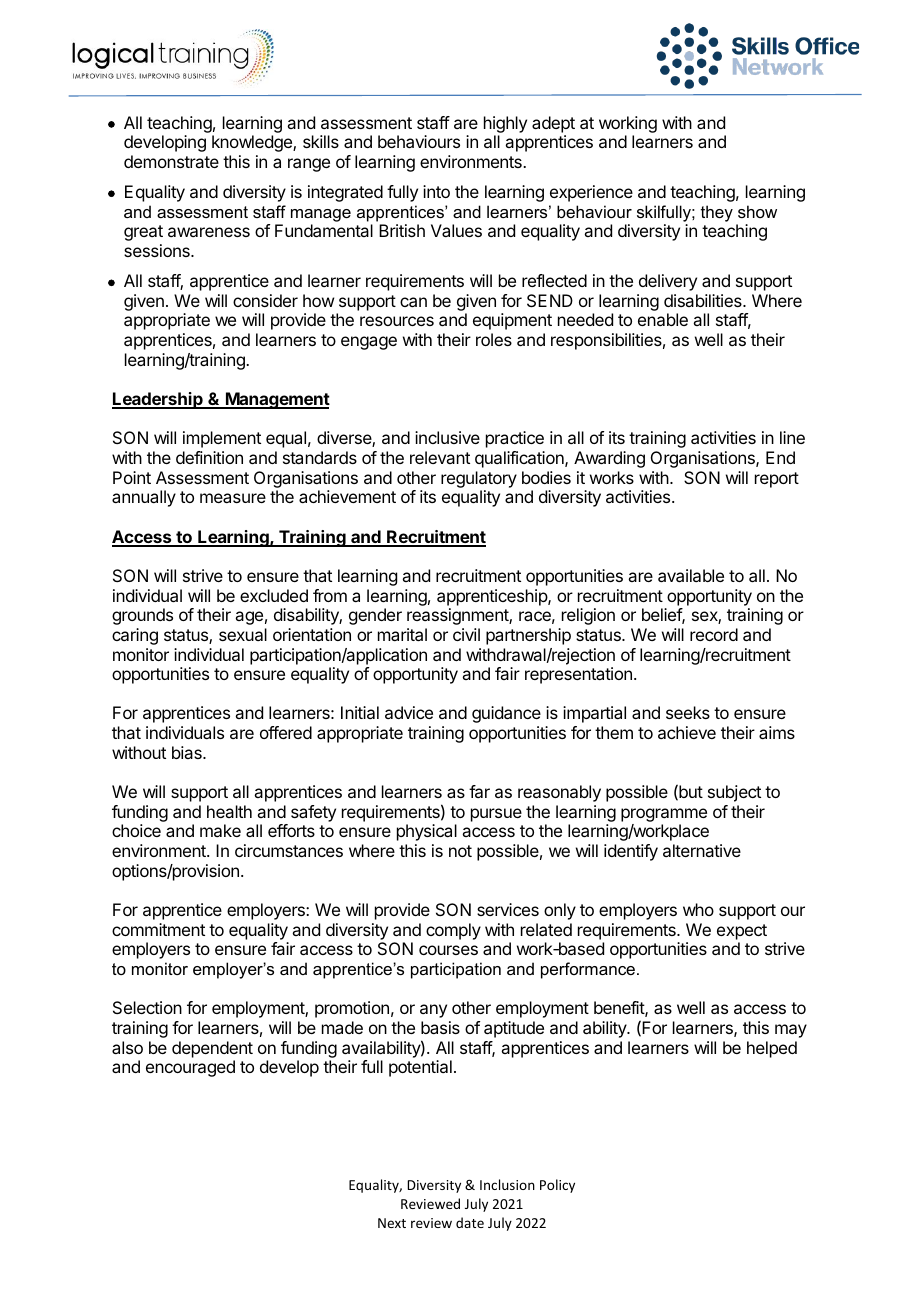 This screenshot has width=924, height=1308. What do you see at coordinates (479, 479) in the screenshot?
I see `regulatory` at bounding box center [479, 479].
